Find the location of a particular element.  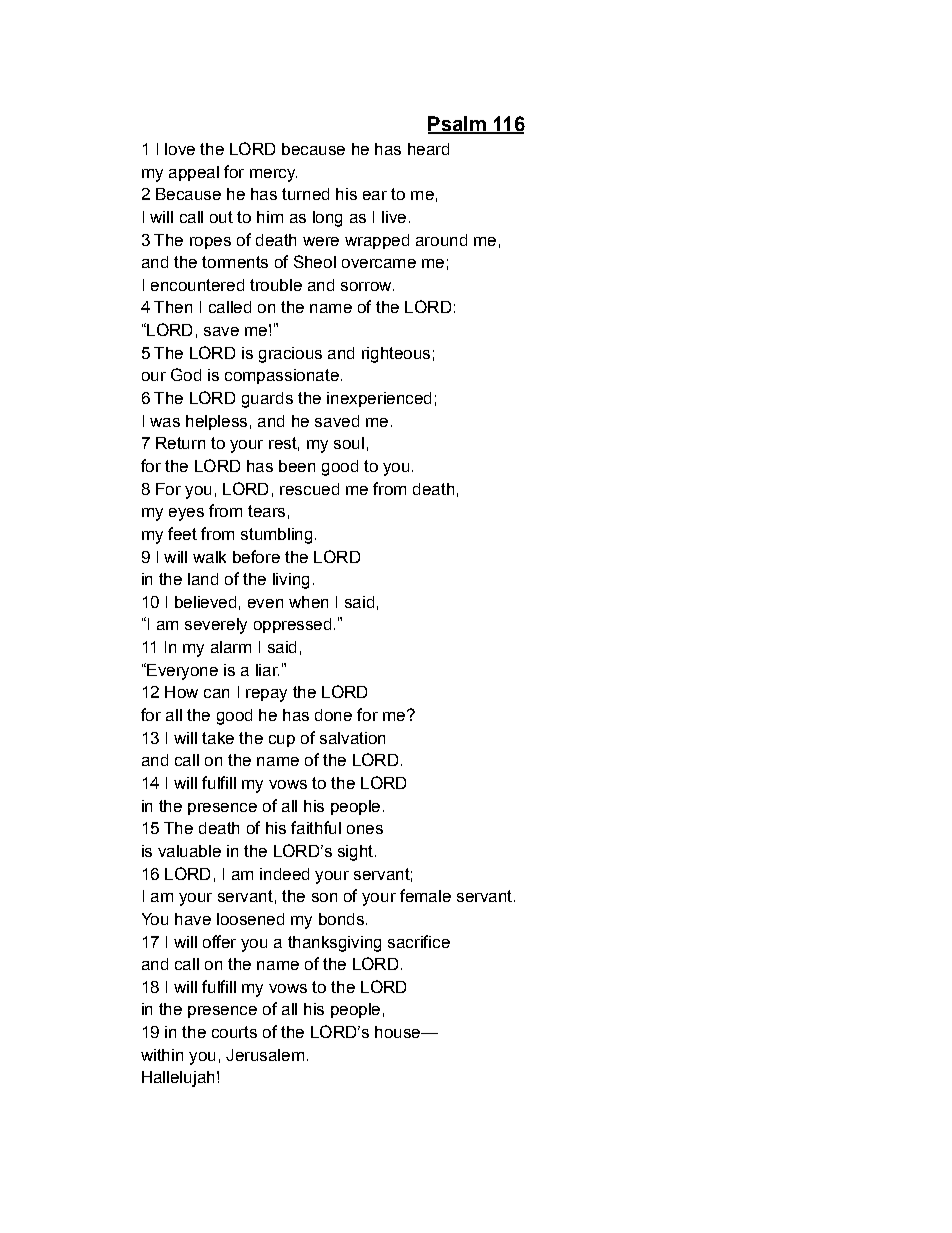

heard is located at coordinates (428, 149).
